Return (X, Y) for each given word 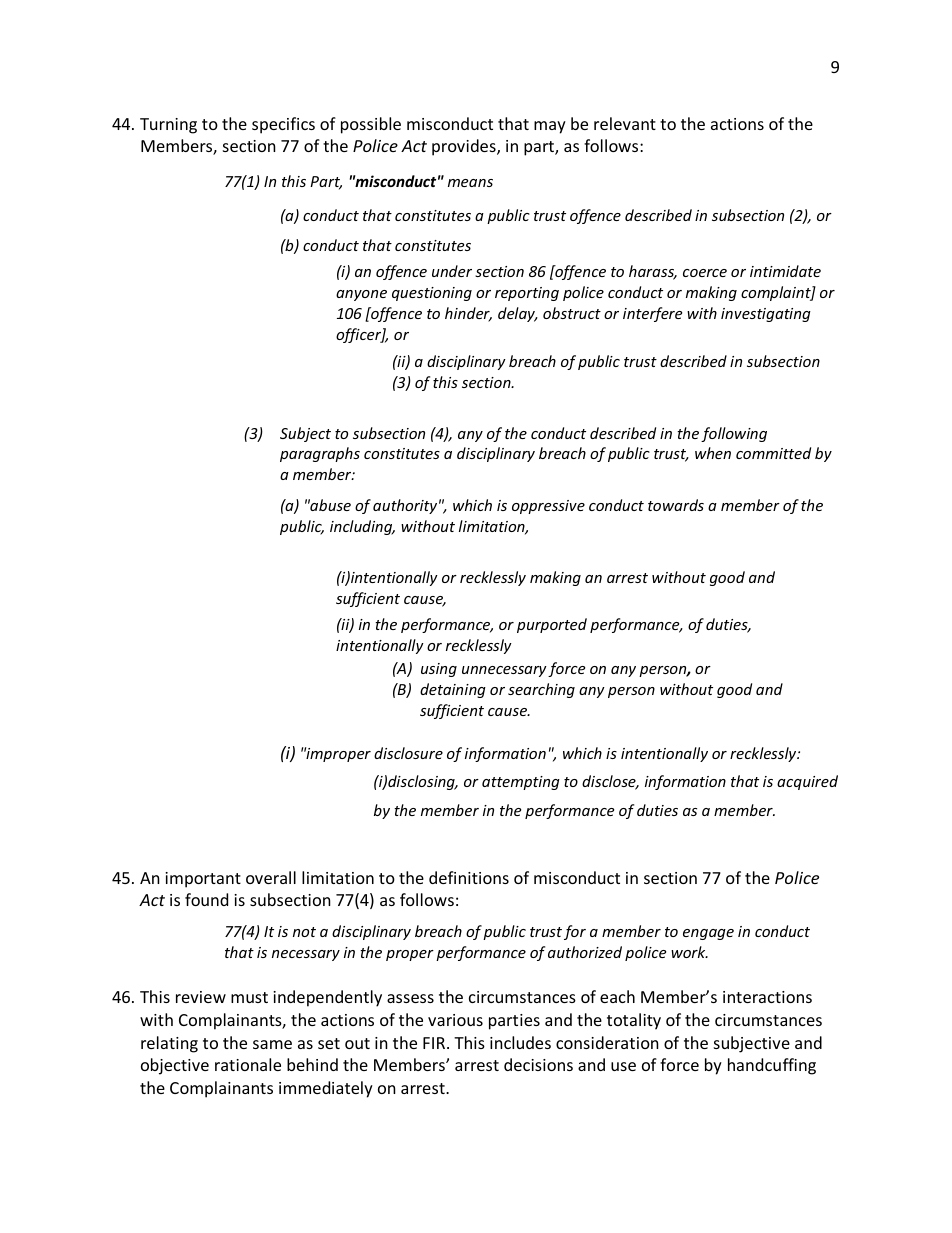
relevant (625, 123)
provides (465, 147)
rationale (248, 1064)
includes (520, 1042)
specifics (283, 125)
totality (634, 1021)
